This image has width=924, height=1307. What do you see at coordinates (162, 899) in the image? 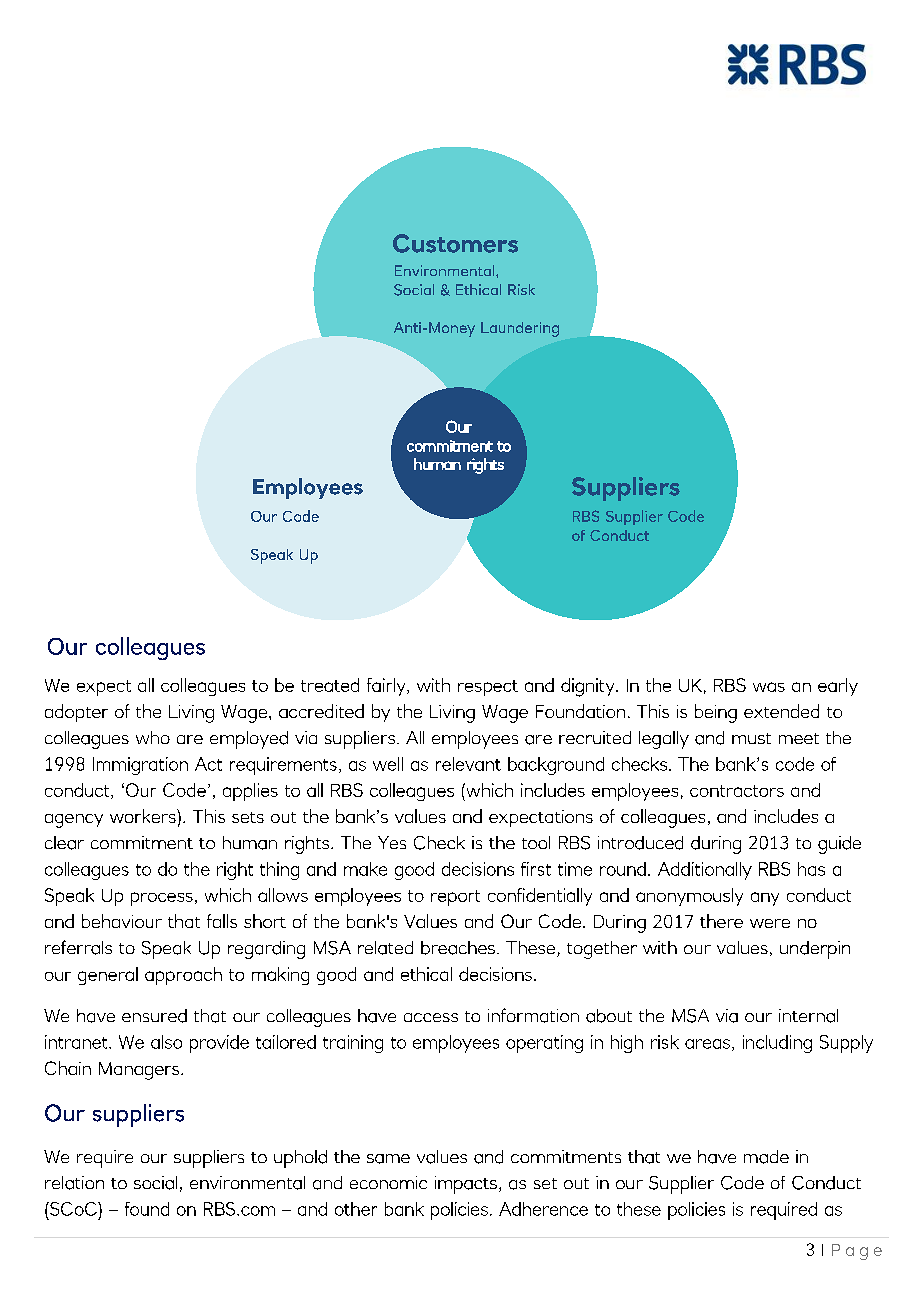
I see `process` at bounding box center [162, 899].
